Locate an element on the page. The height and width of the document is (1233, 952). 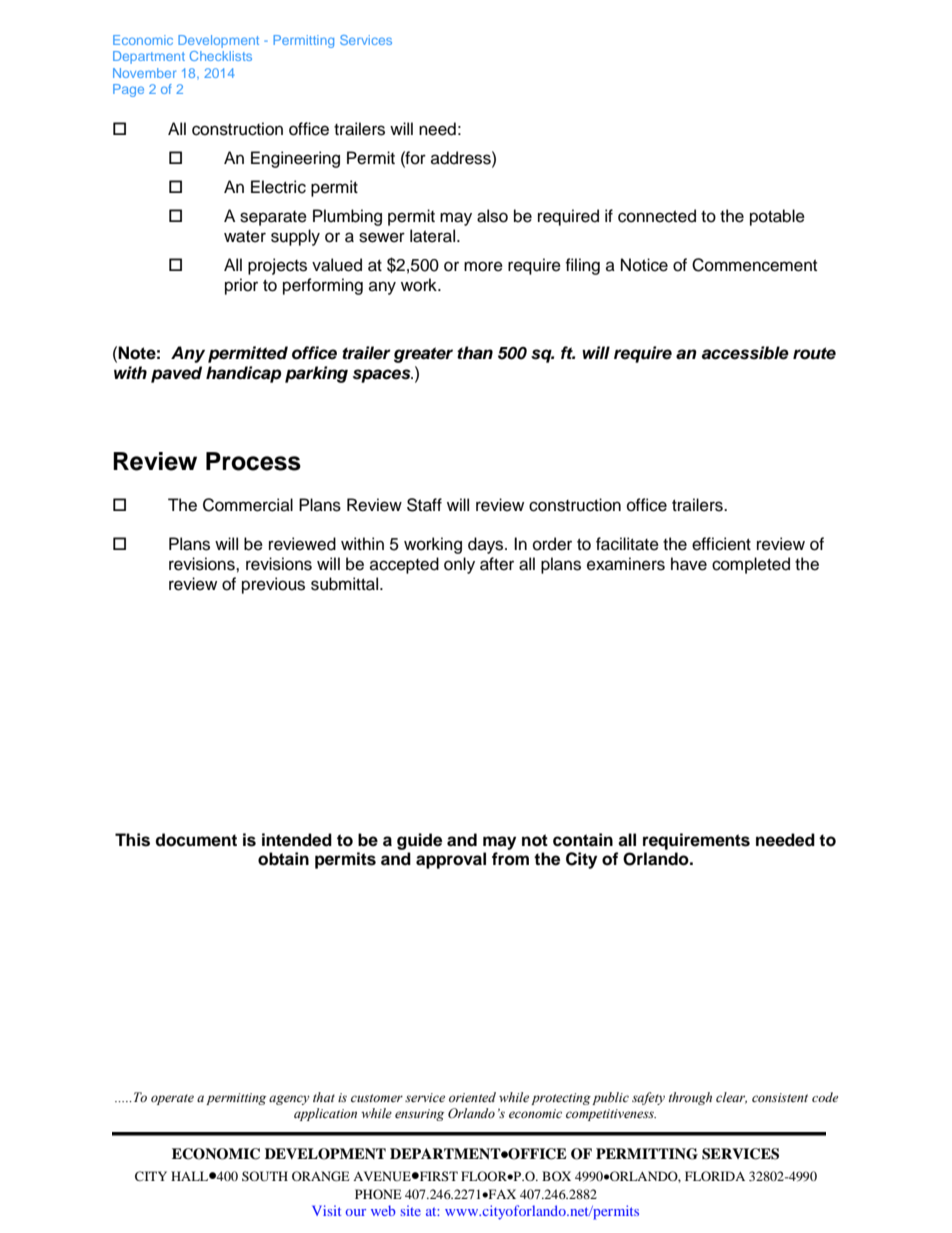
more is located at coordinates (483, 266).
